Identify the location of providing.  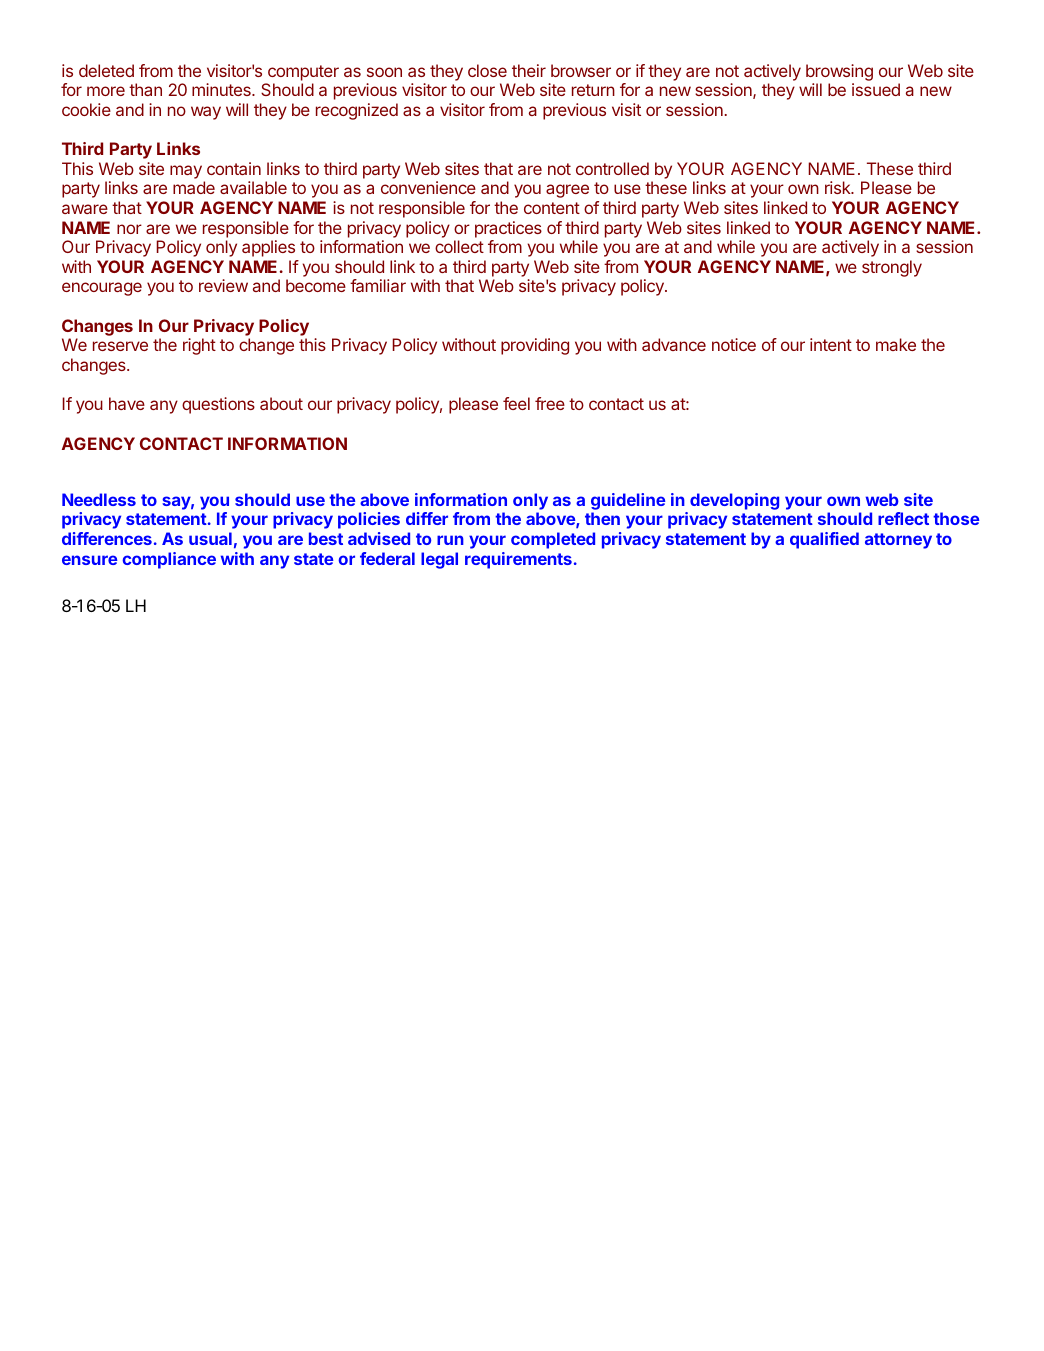
(535, 346).
